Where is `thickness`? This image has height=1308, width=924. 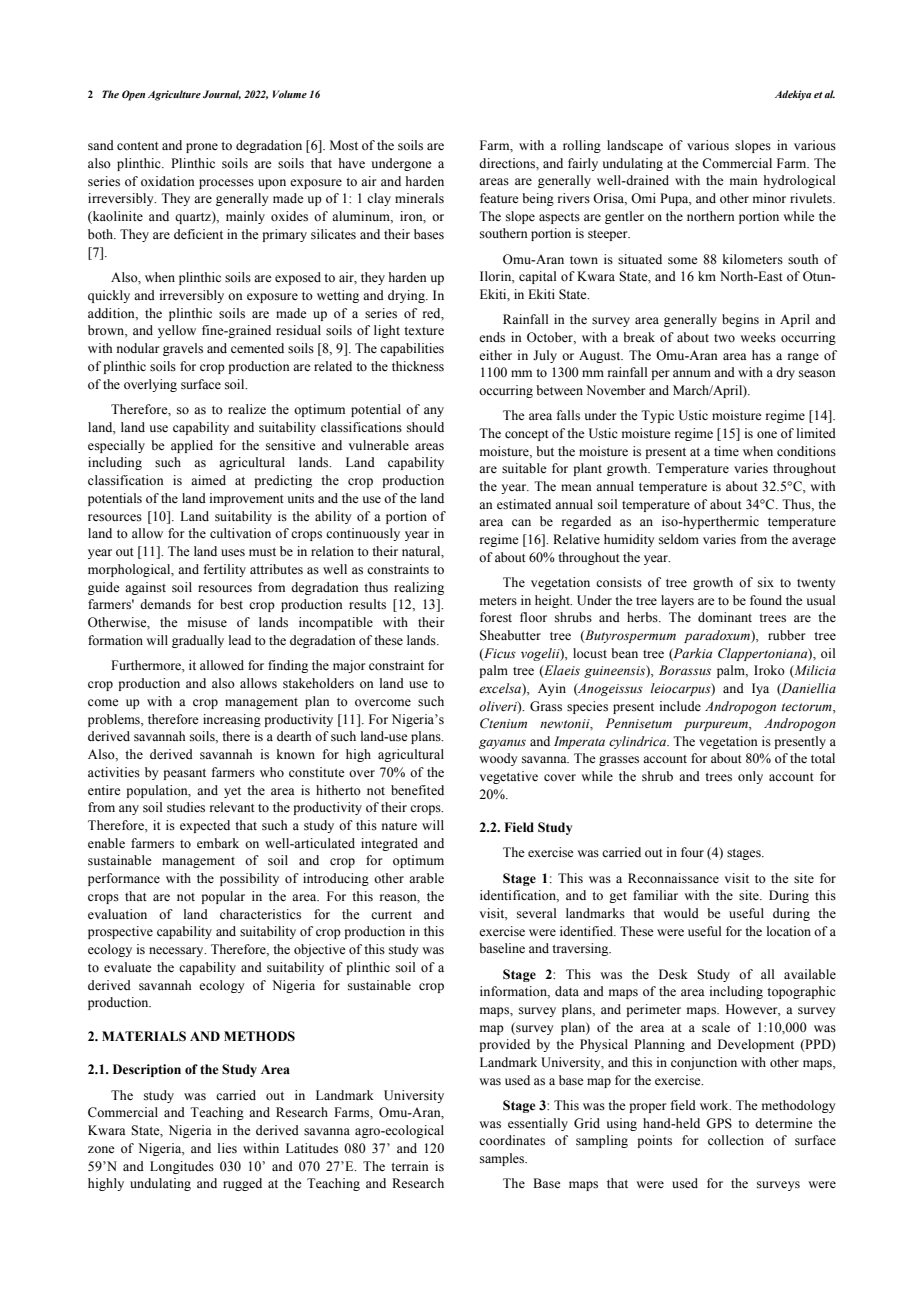 thickness is located at coordinates (418, 366).
